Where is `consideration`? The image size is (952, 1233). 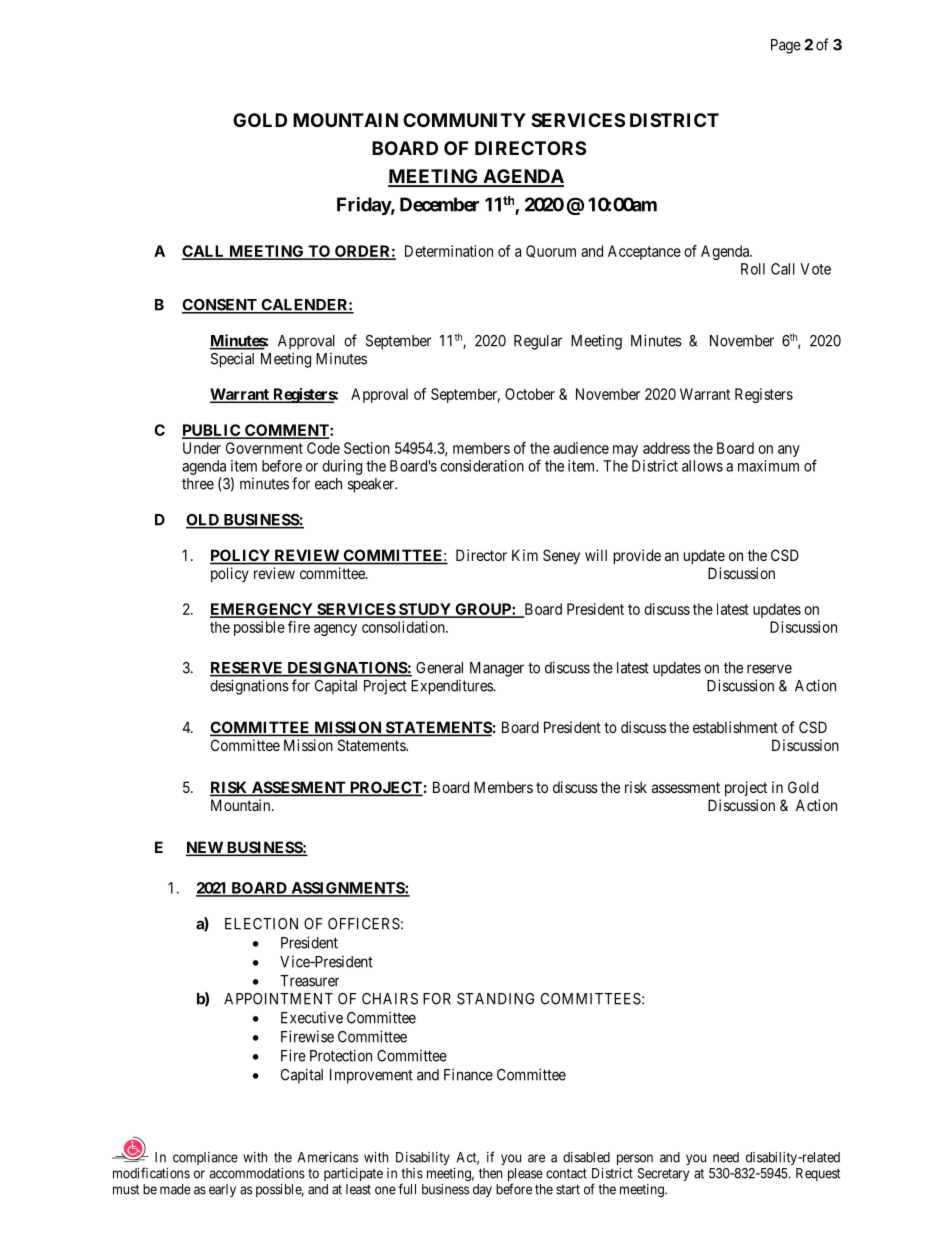 consideration is located at coordinates (482, 466).
